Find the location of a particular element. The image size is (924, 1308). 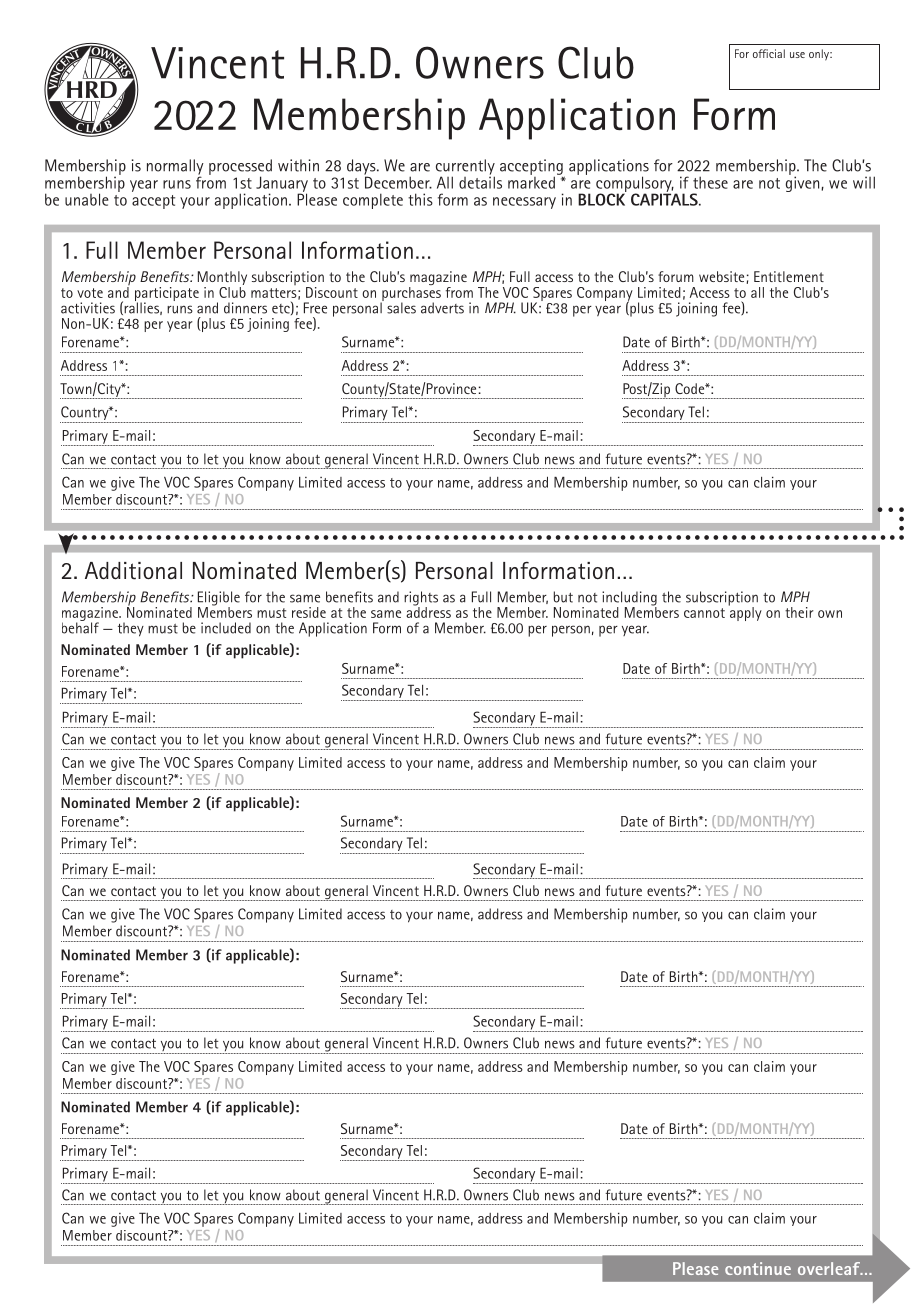

behalf is located at coordinates (80, 627).
